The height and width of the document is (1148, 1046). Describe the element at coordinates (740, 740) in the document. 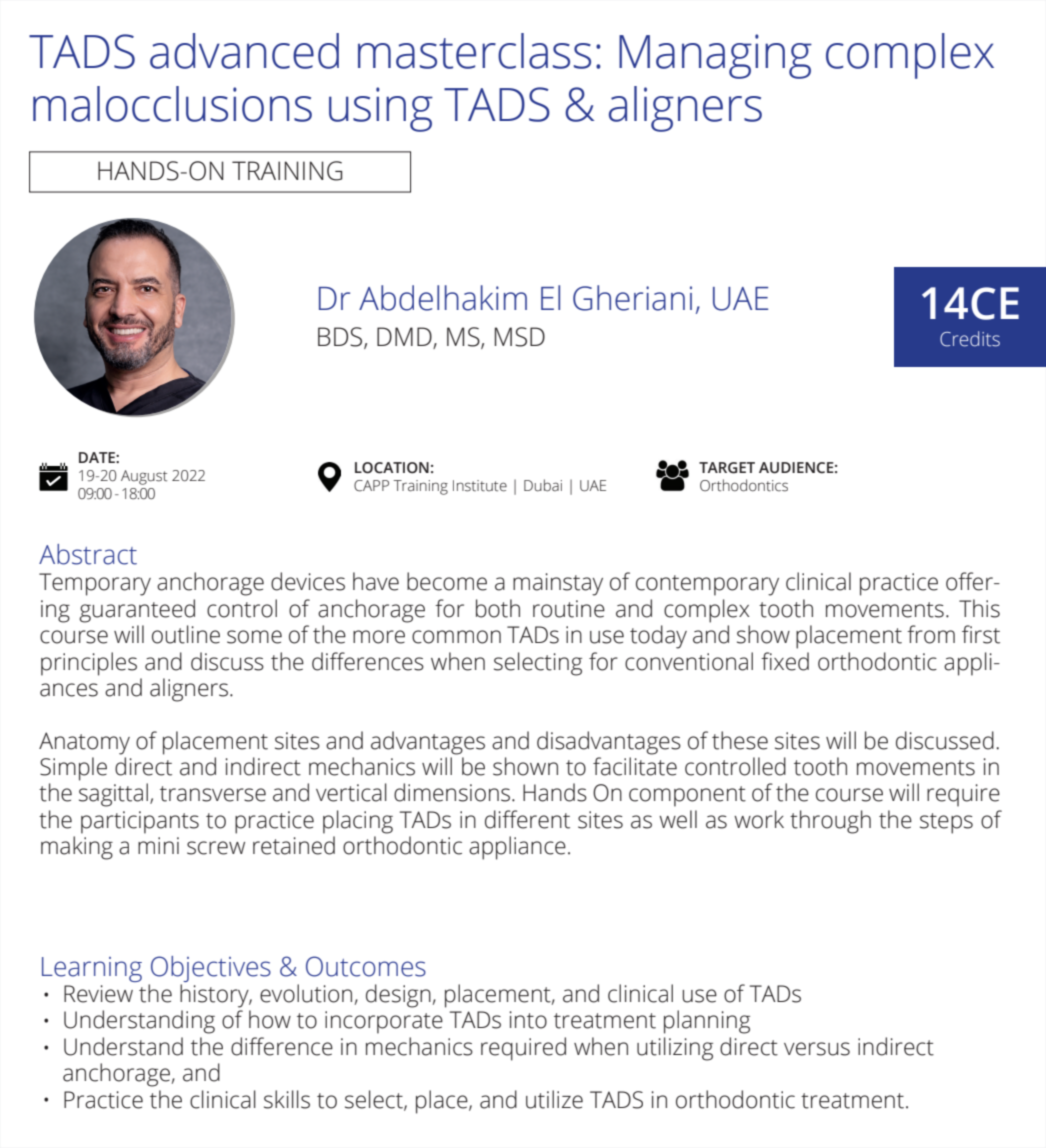

I see `these` at that location.
